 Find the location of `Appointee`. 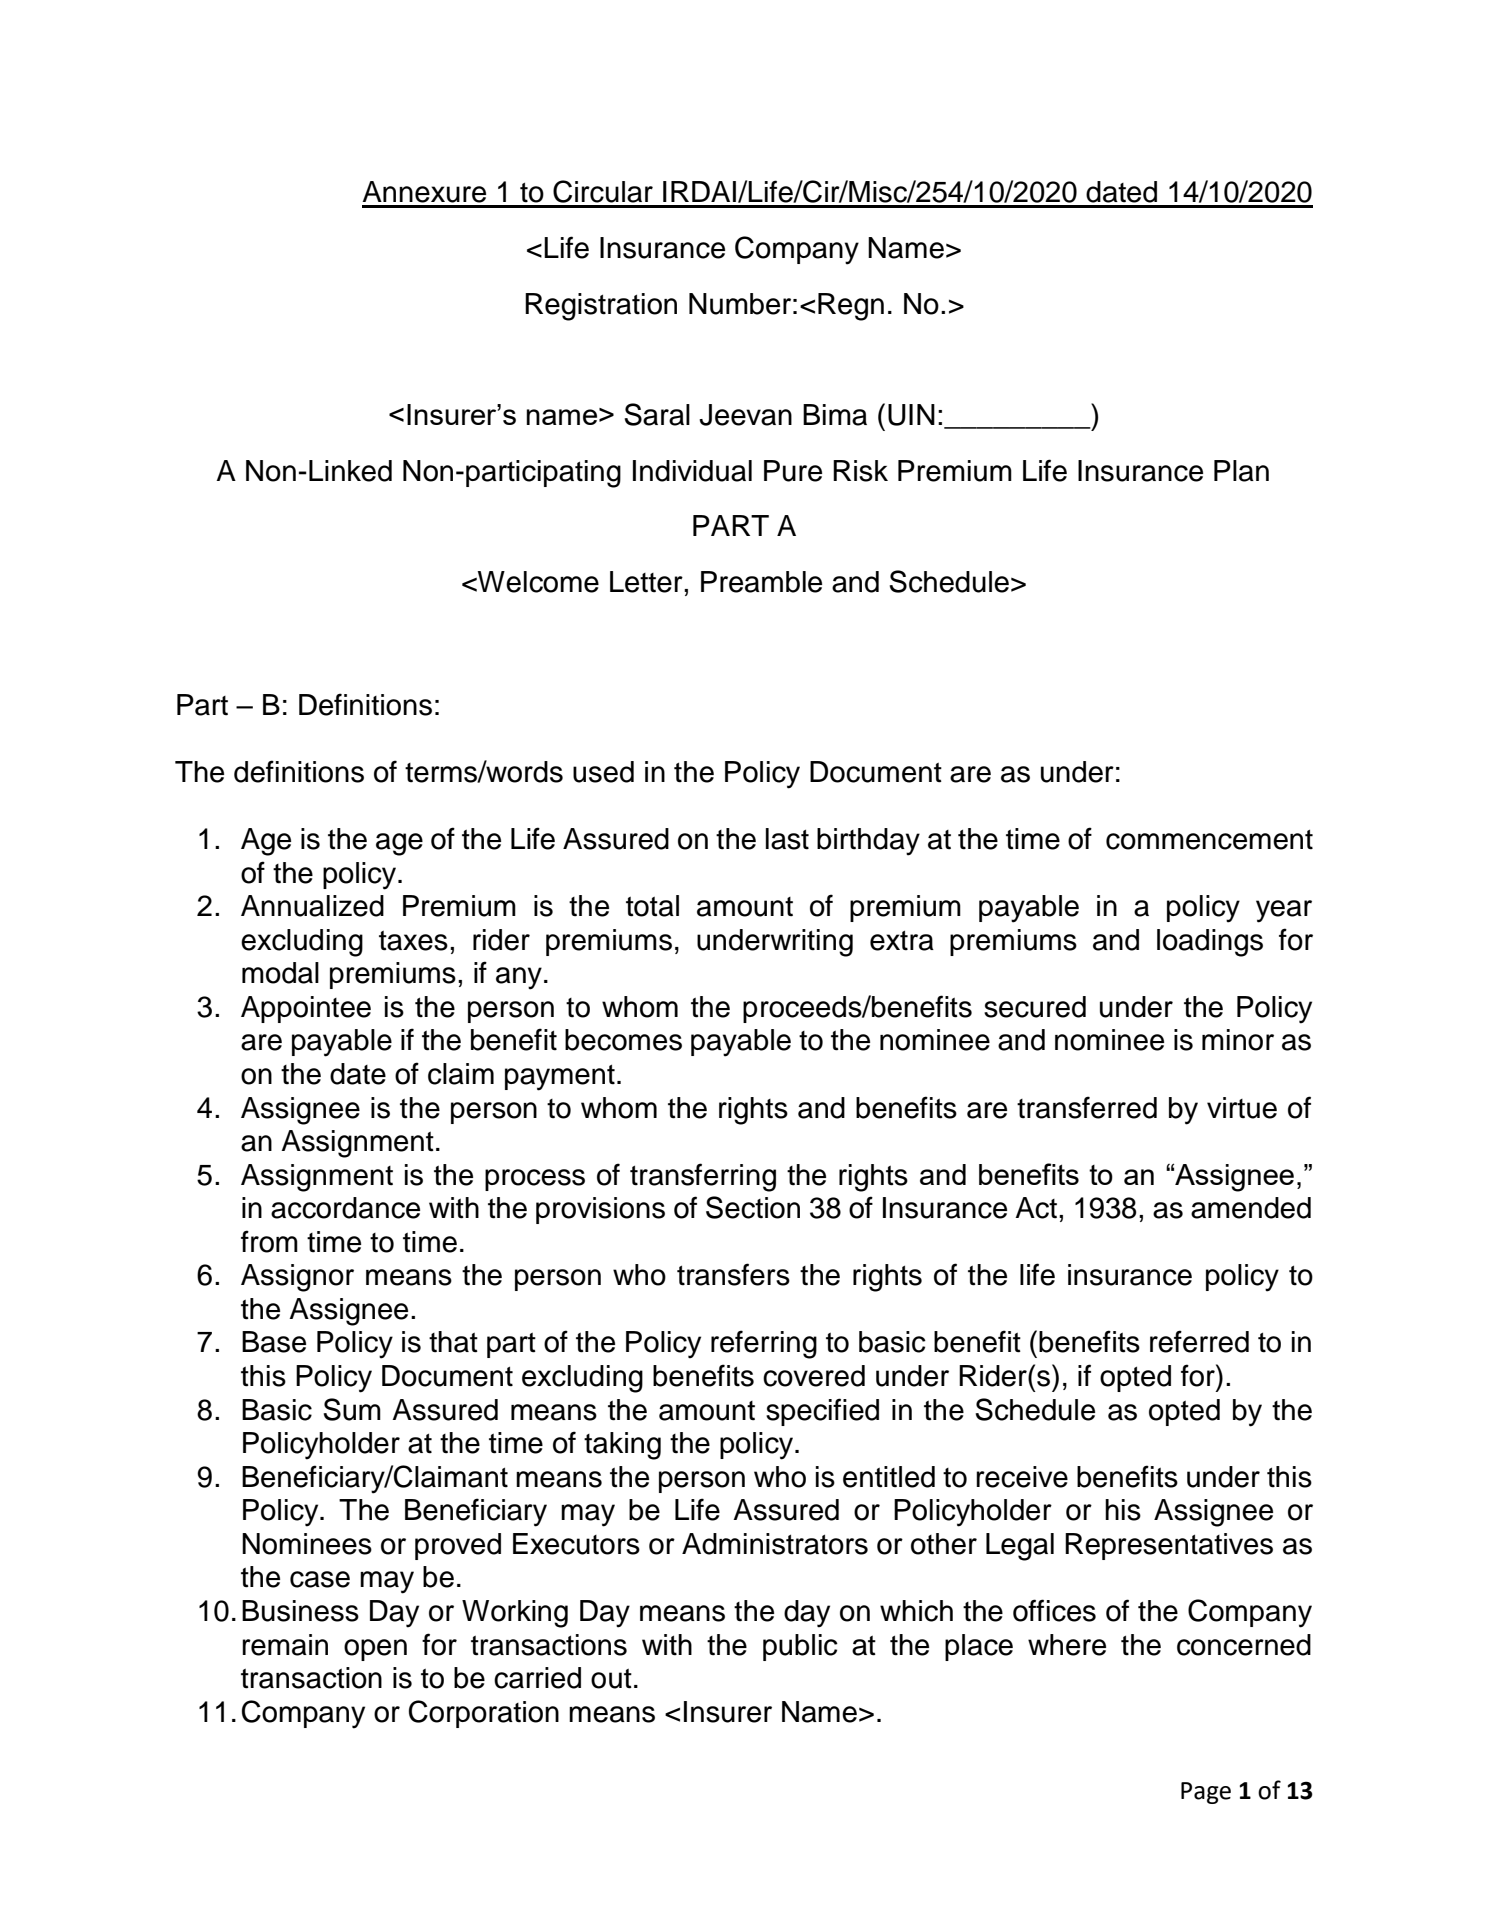

Appointee is located at coordinates (306, 1009).
